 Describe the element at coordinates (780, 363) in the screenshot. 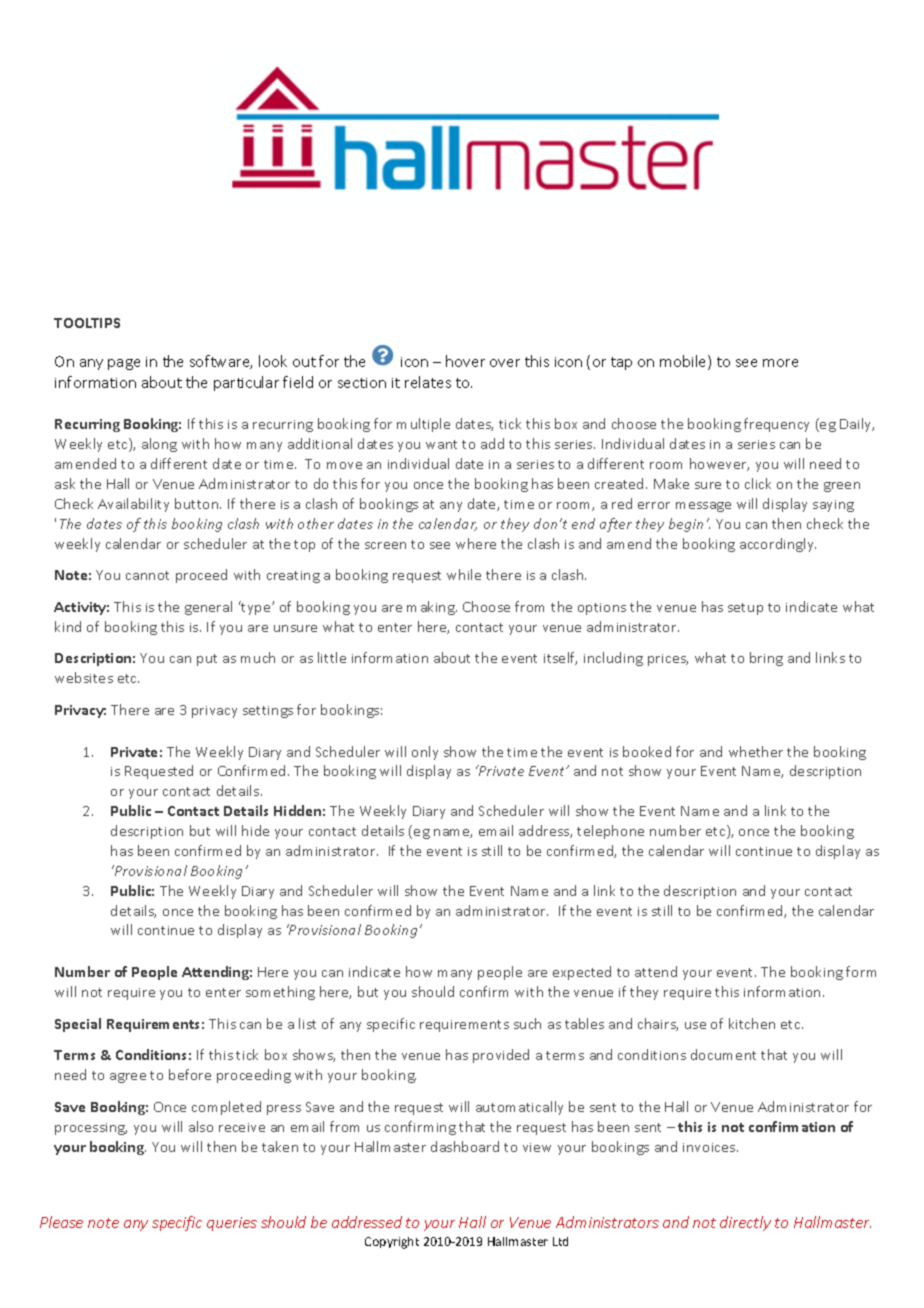

I see `more` at that location.
